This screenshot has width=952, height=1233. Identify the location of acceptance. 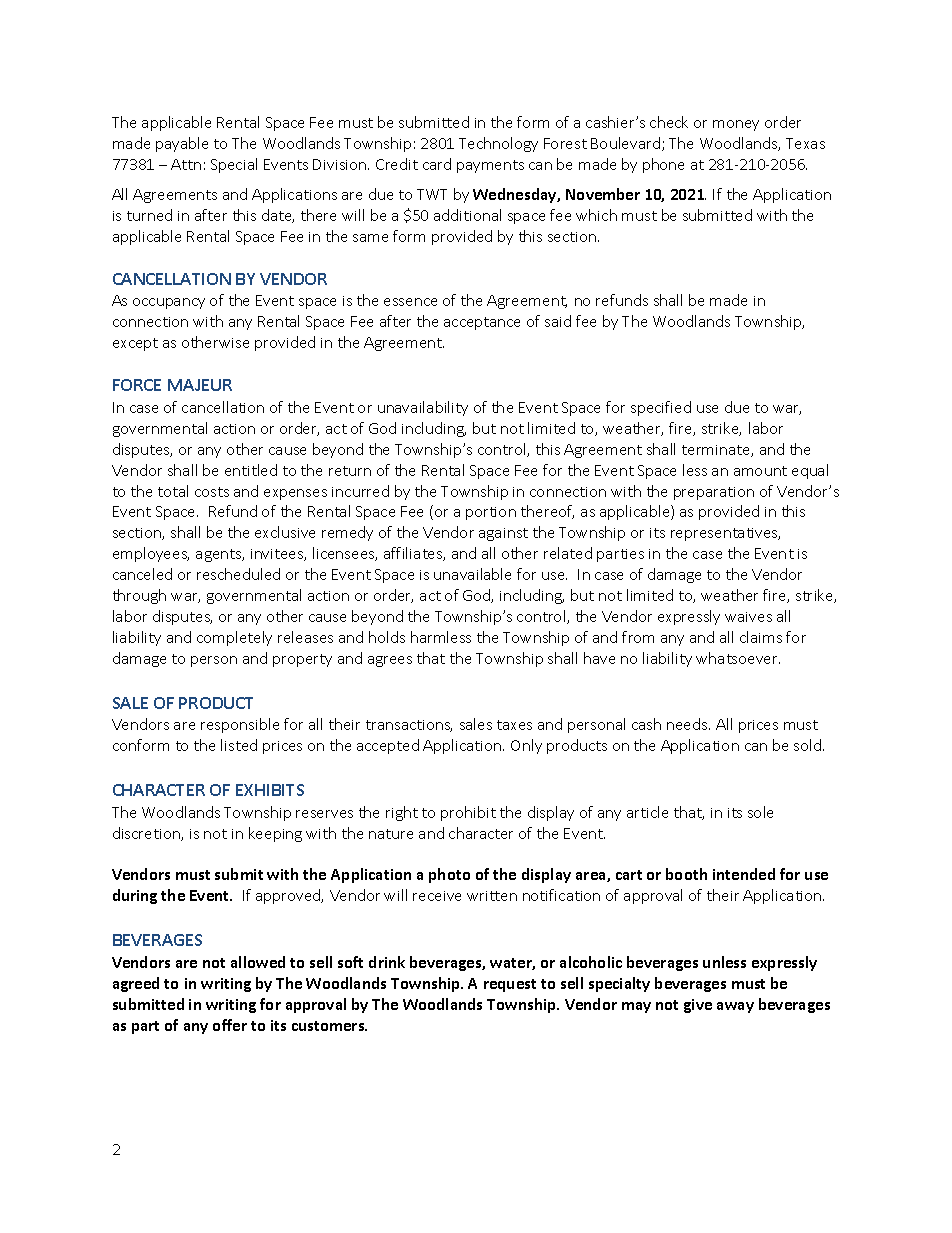
(482, 323).
